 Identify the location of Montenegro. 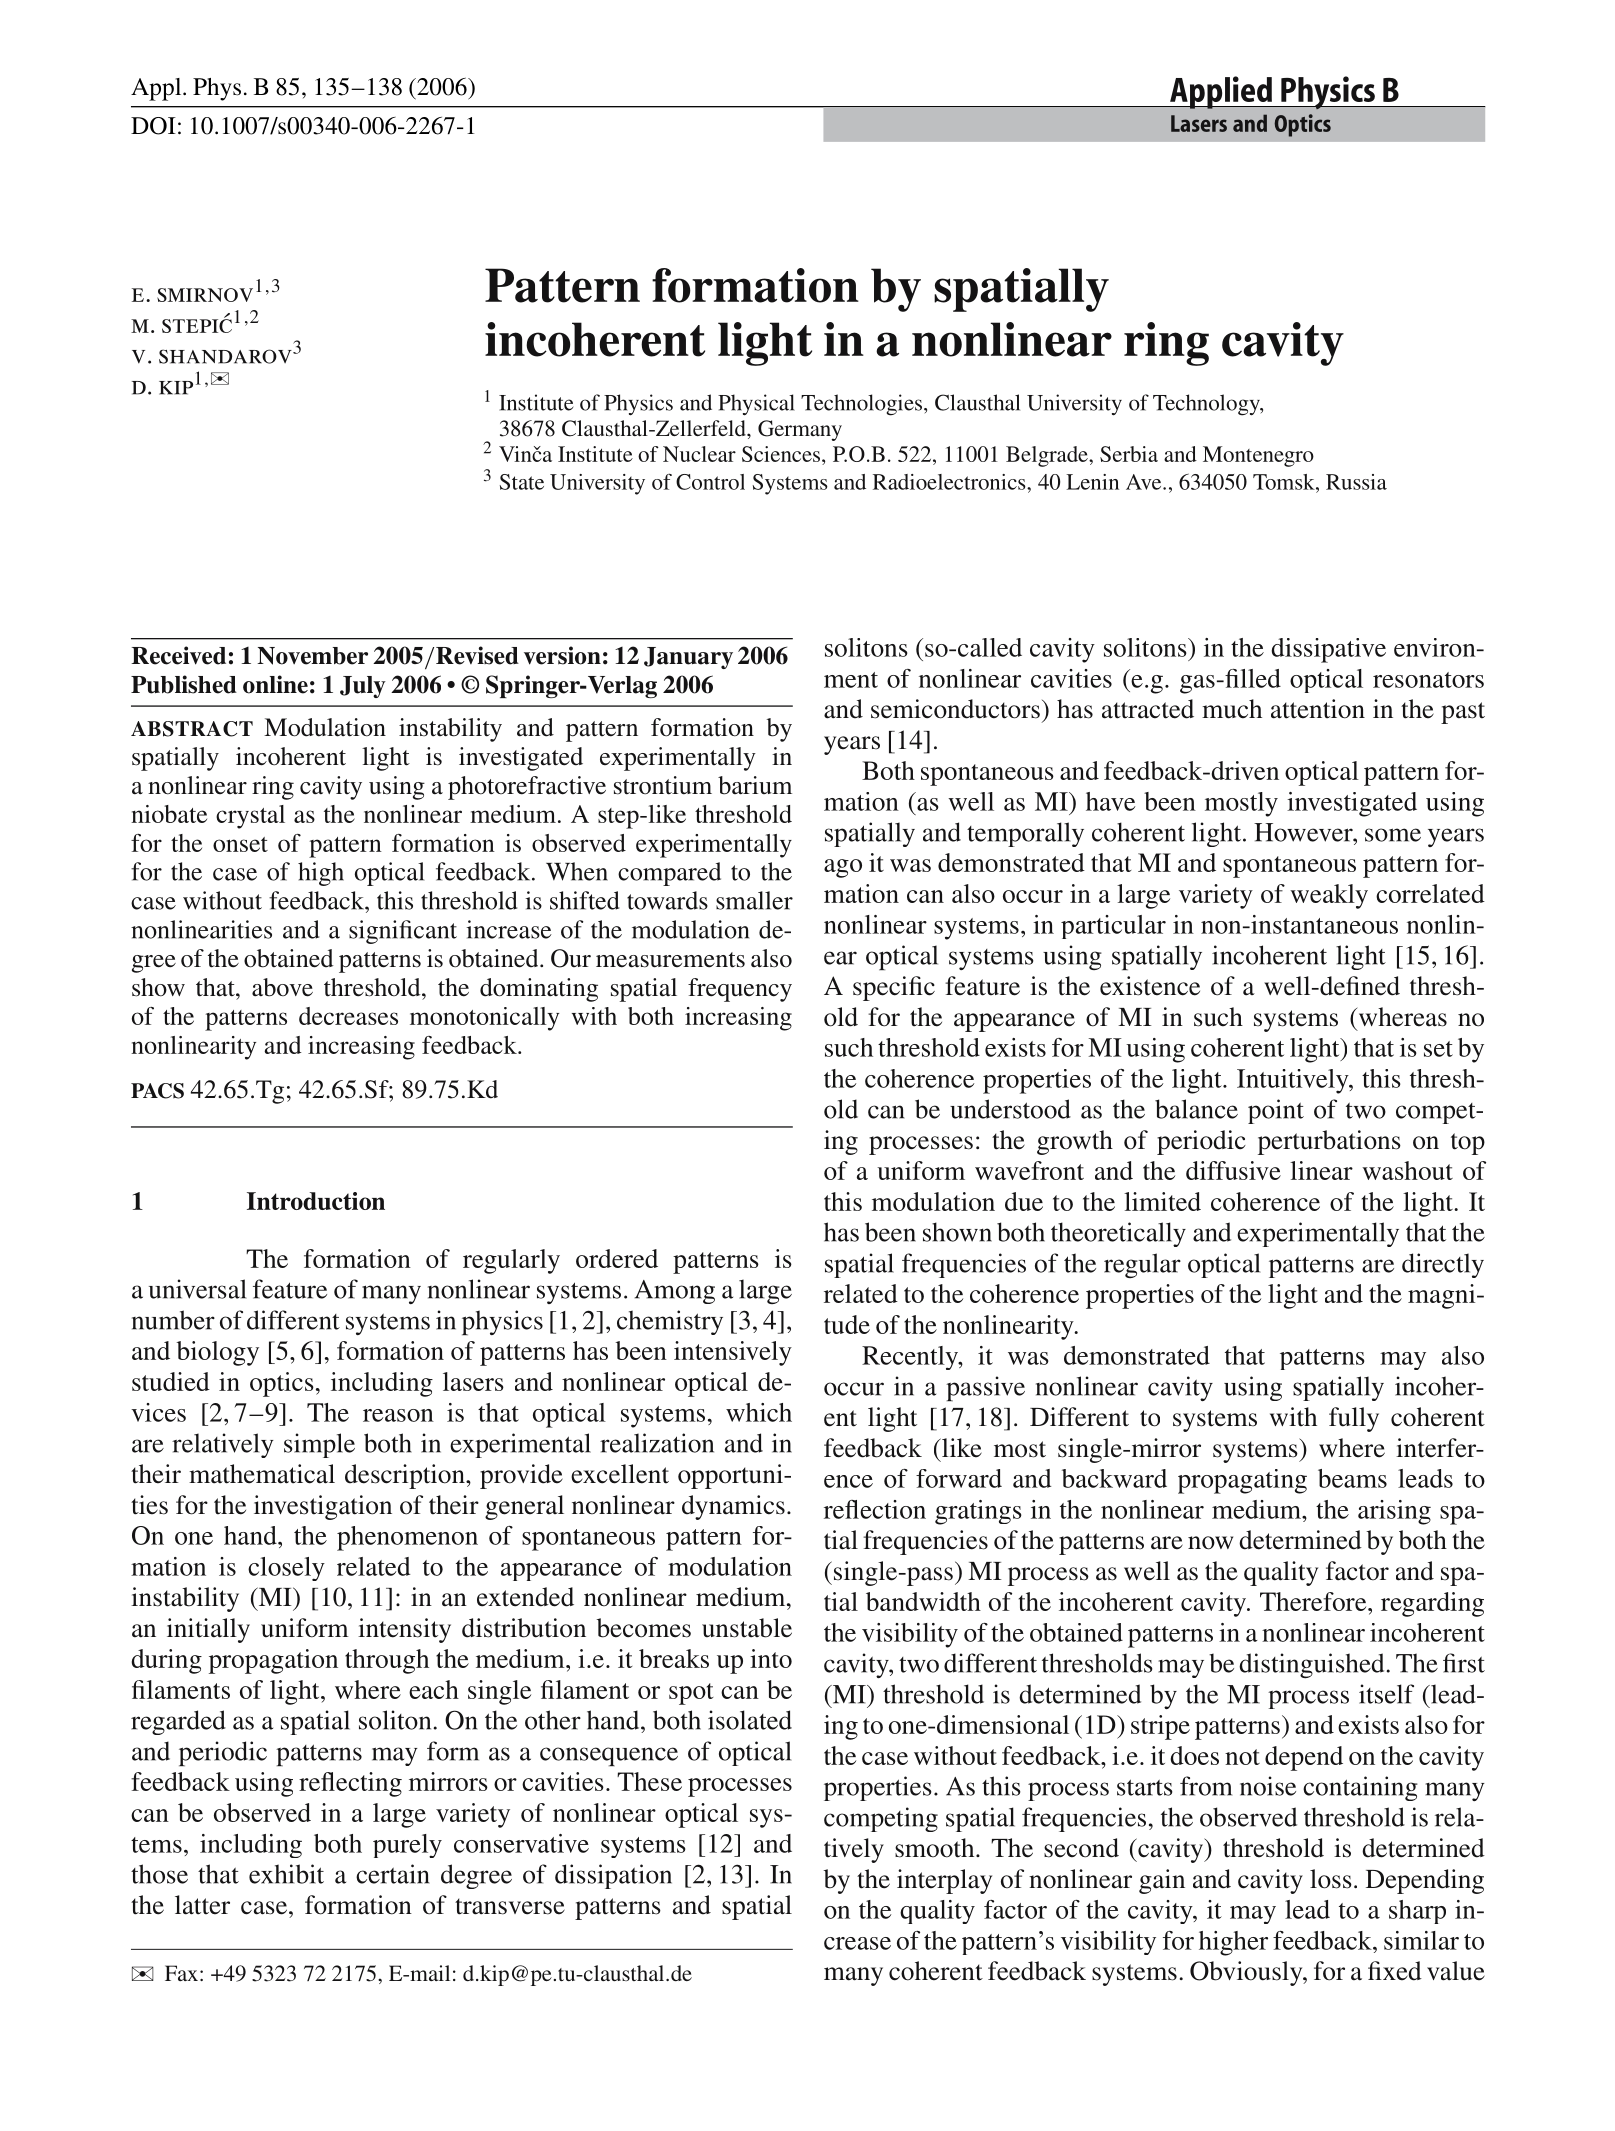
(1258, 456).
